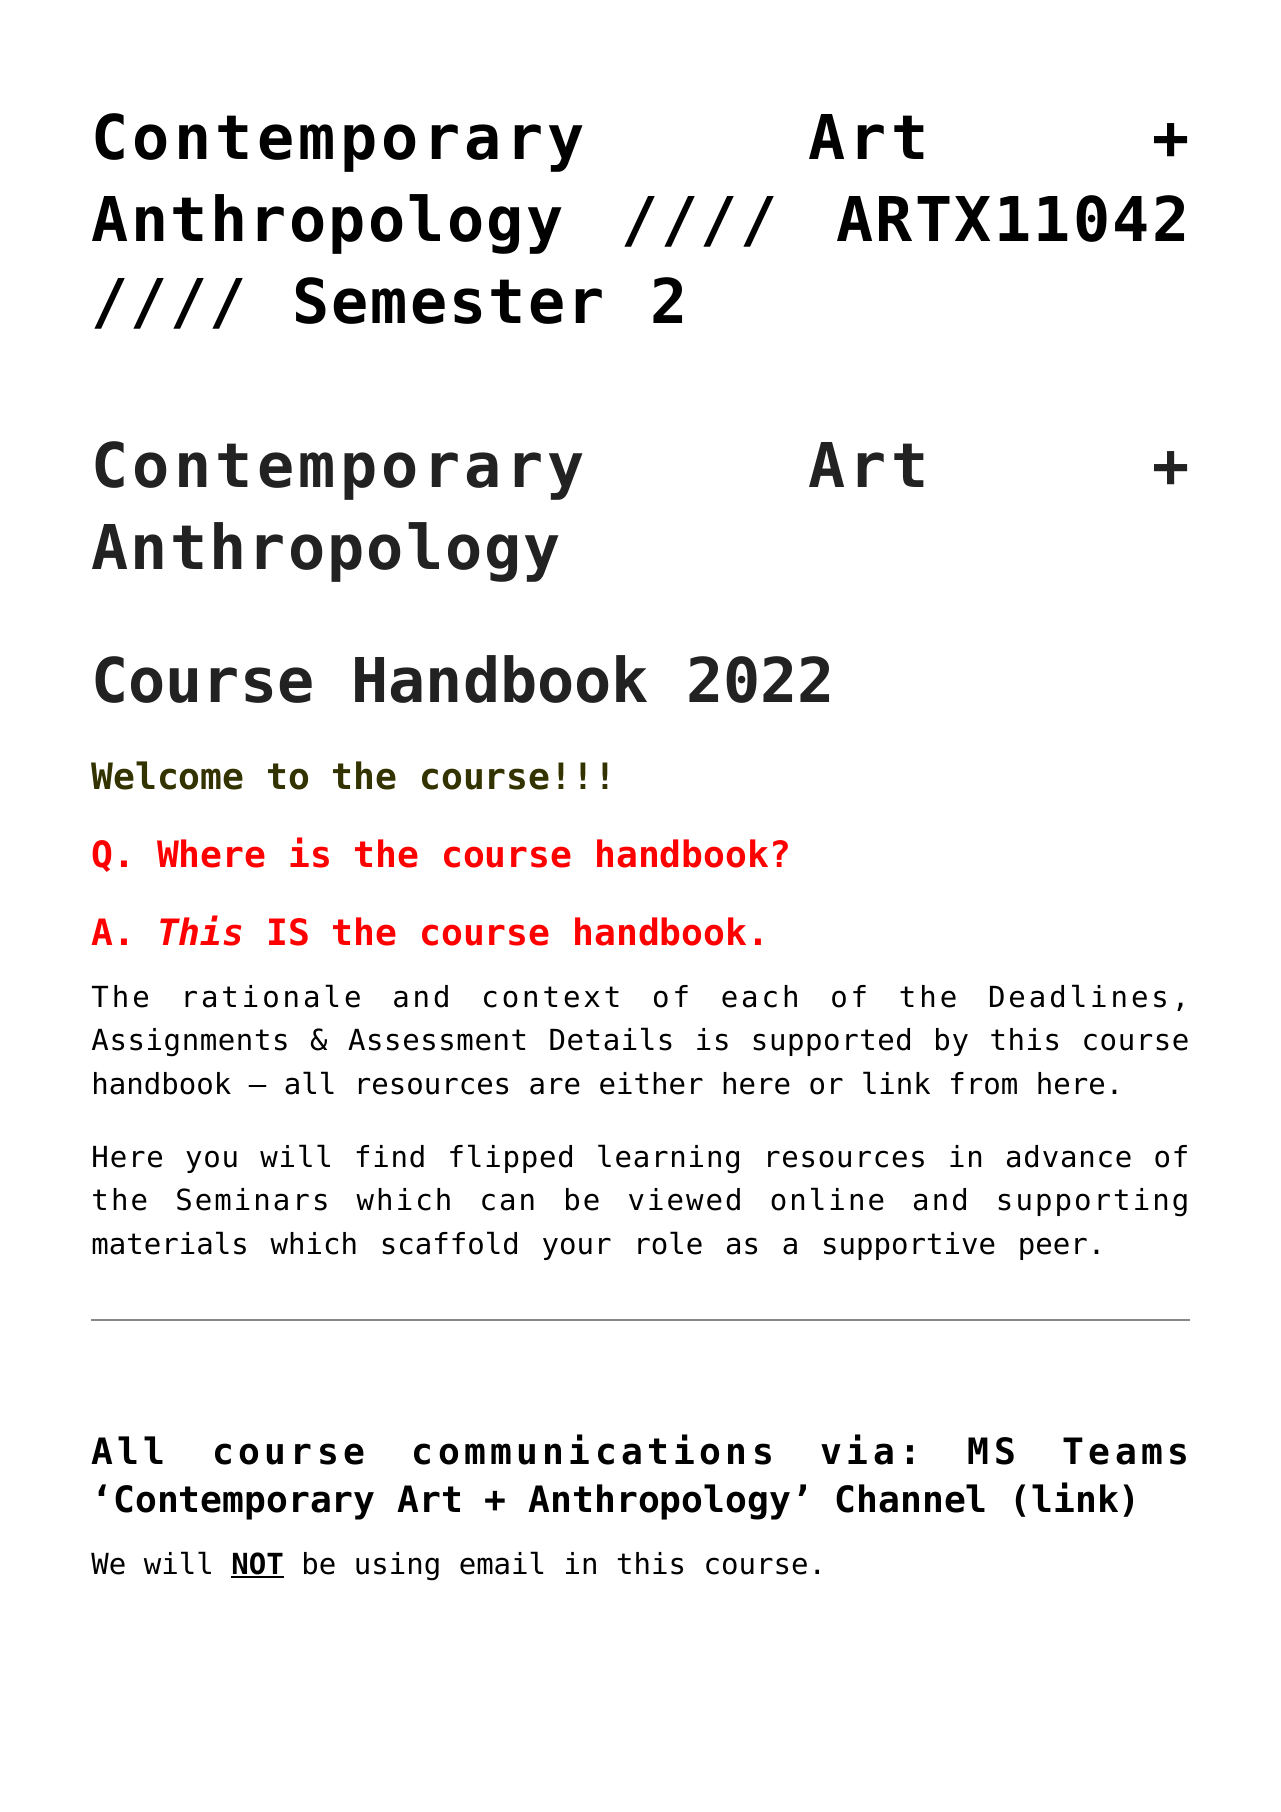 This screenshot has width=1281, height=1812. I want to click on NOT, so click(257, 1564).
